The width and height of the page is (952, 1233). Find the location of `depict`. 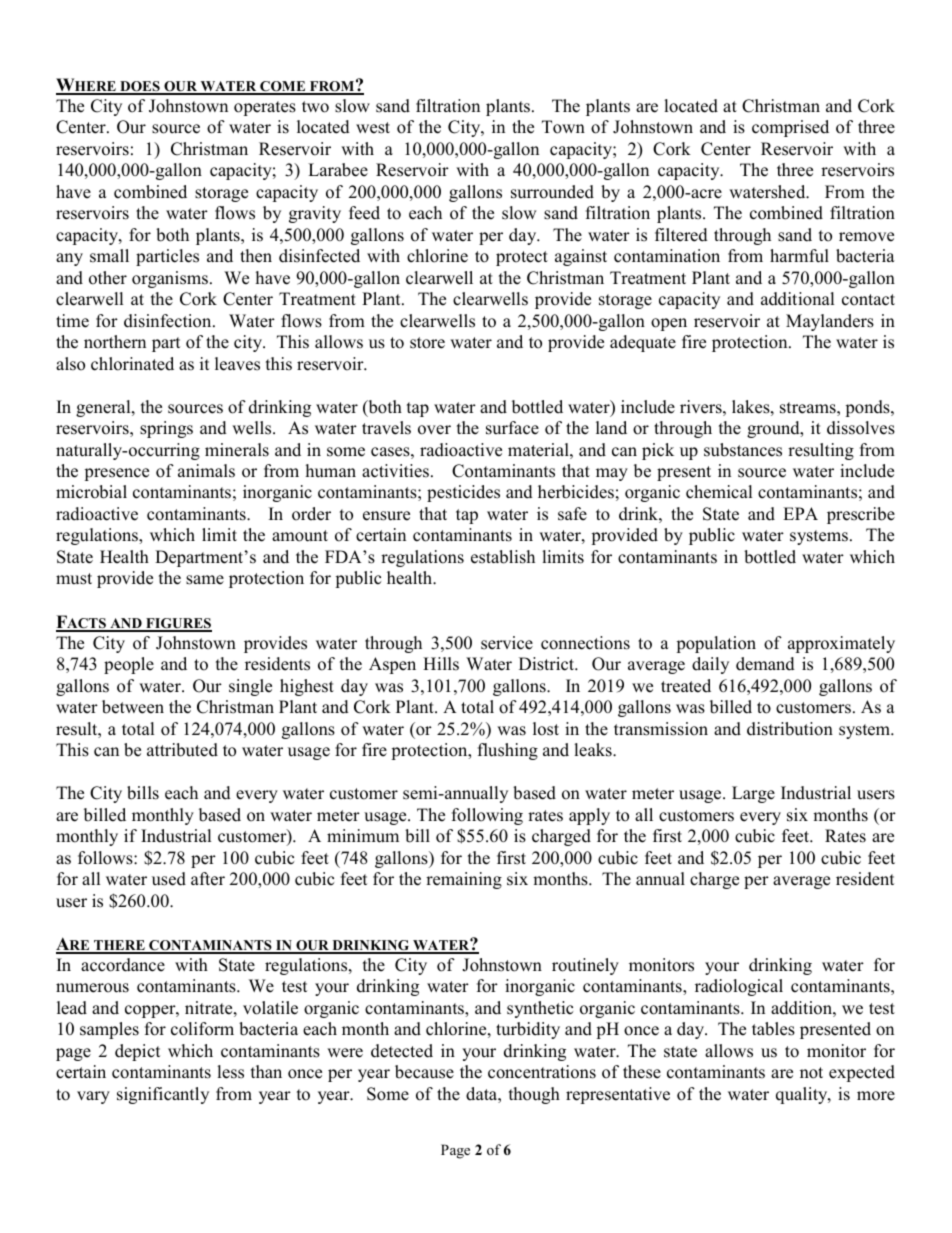

depict is located at coordinates (137, 1052).
